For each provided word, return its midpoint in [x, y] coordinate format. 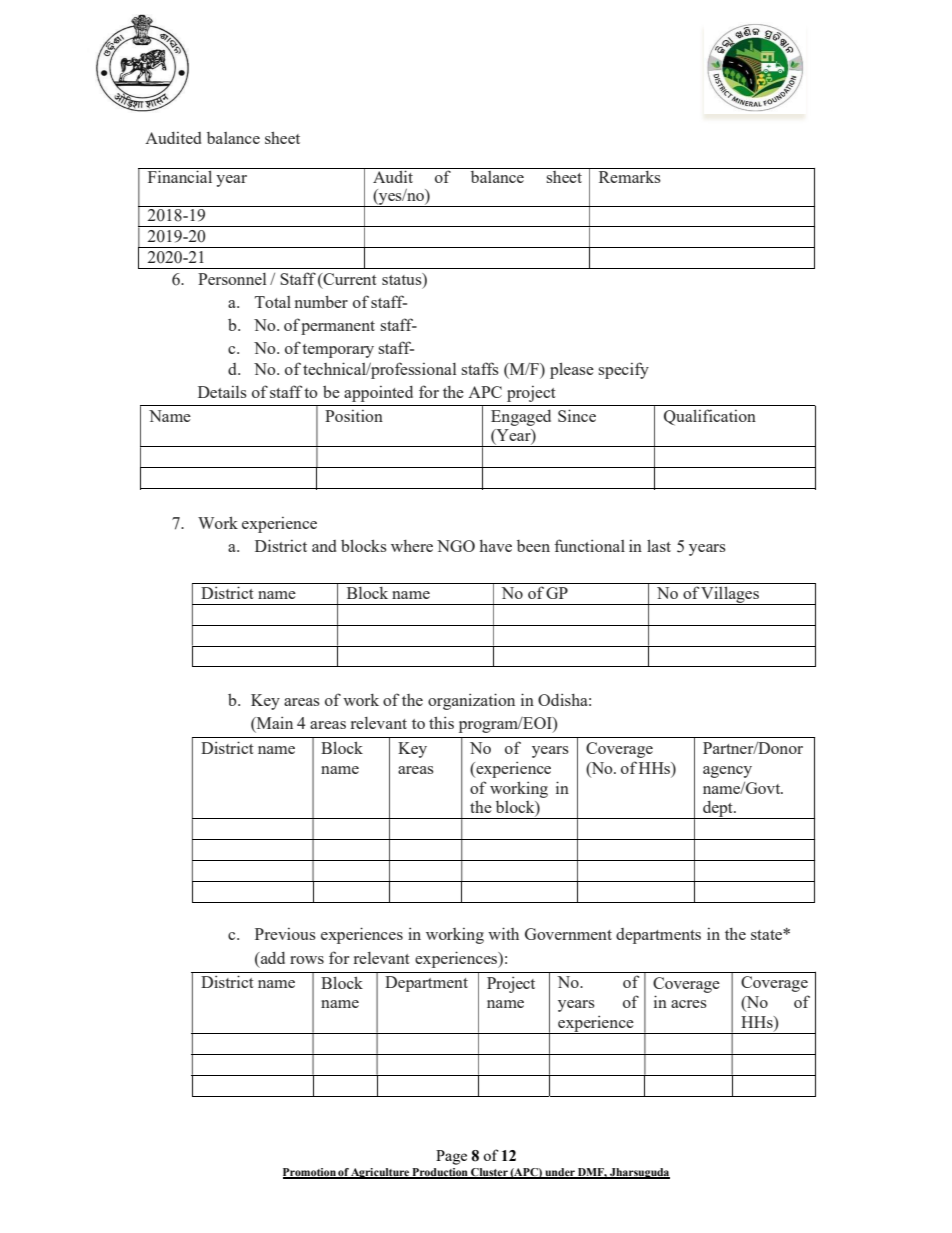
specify [623, 370]
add [272, 958]
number [321, 301]
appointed [378, 394]
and [324, 546]
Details [222, 392]
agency [727, 772]
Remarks [630, 177]
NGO [456, 546]
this [441, 722]
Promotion [310, 1173]
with [503, 933]
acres [689, 1004]
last [659, 545]
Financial [180, 176]
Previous [285, 934]
